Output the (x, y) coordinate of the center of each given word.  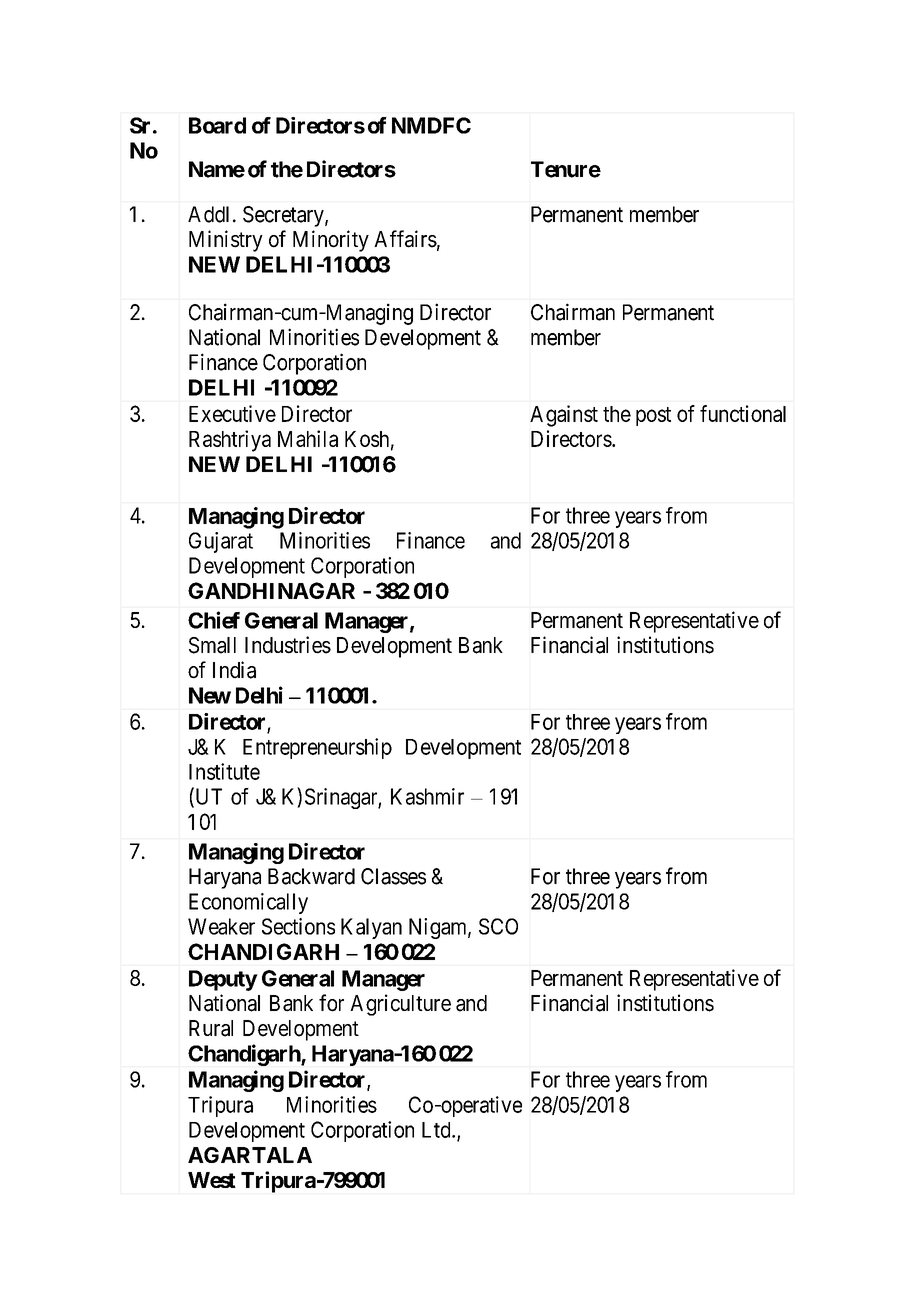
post (653, 416)
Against (564, 416)
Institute (224, 771)
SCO (498, 926)
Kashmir (427, 796)
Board (217, 125)
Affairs (405, 239)
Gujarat (221, 542)
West (212, 1180)
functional (743, 413)
